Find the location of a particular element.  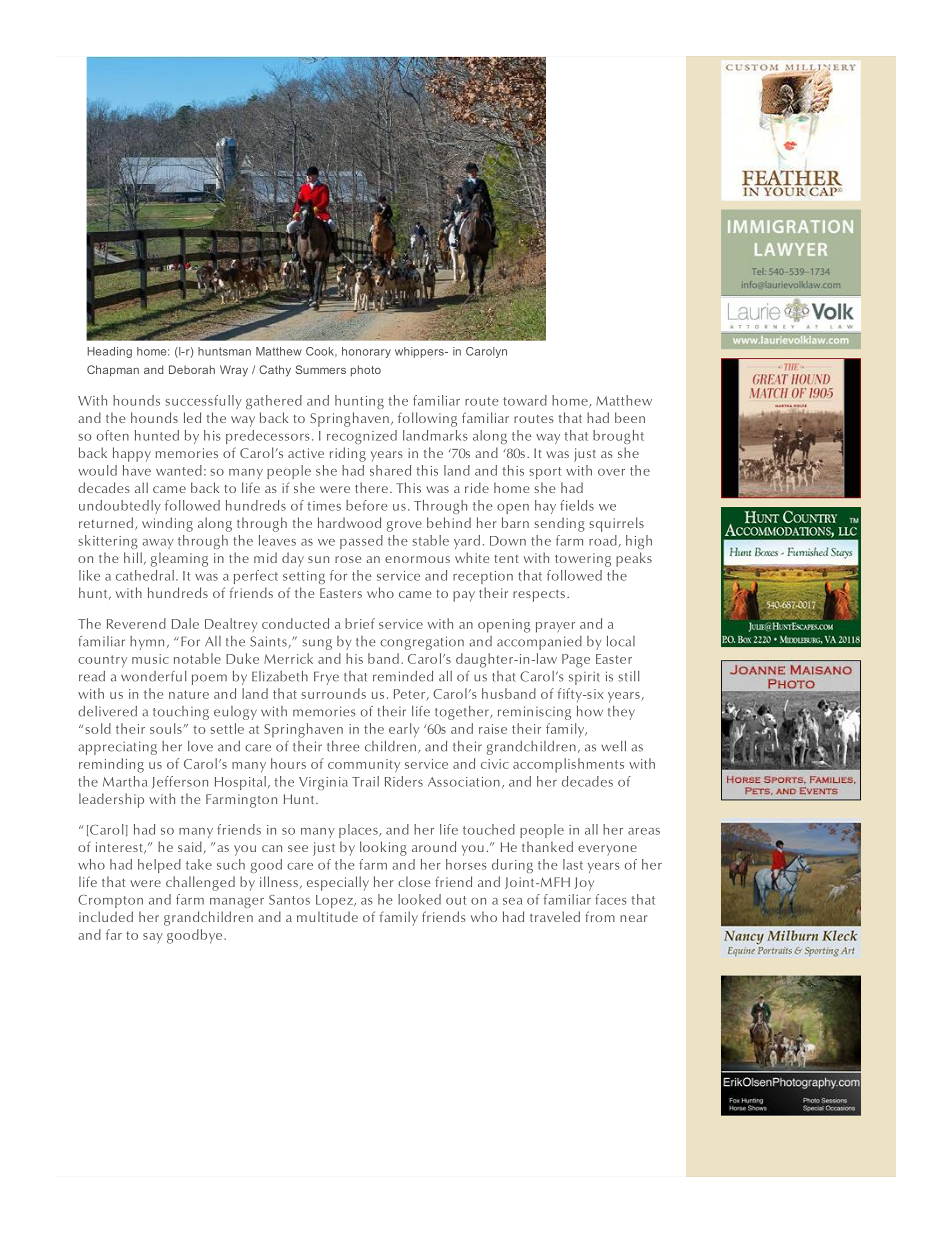

rose is located at coordinates (348, 559).
